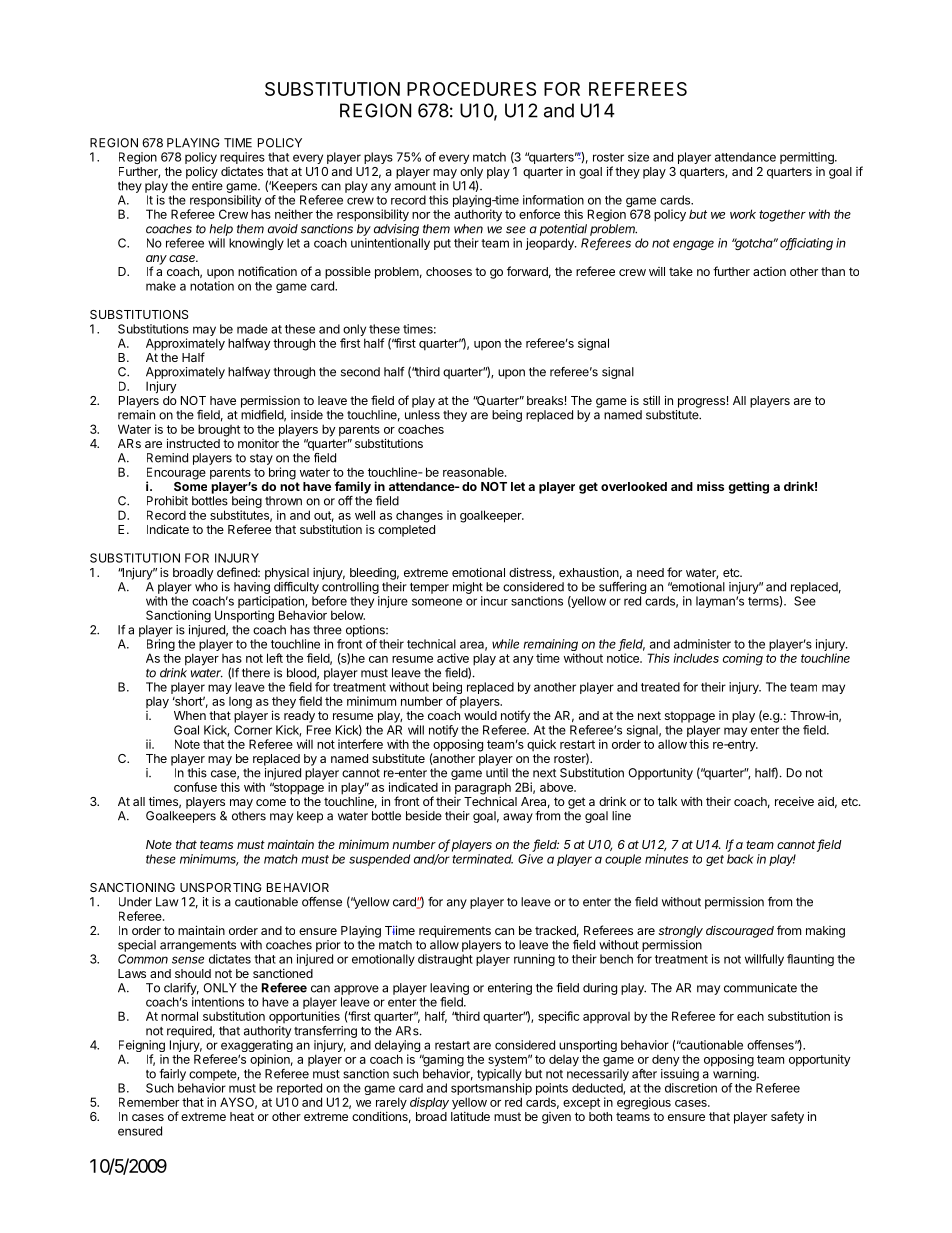 The height and width of the screenshot is (1233, 952). What do you see at coordinates (808, 158) in the screenshot?
I see `permitting` at bounding box center [808, 158].
